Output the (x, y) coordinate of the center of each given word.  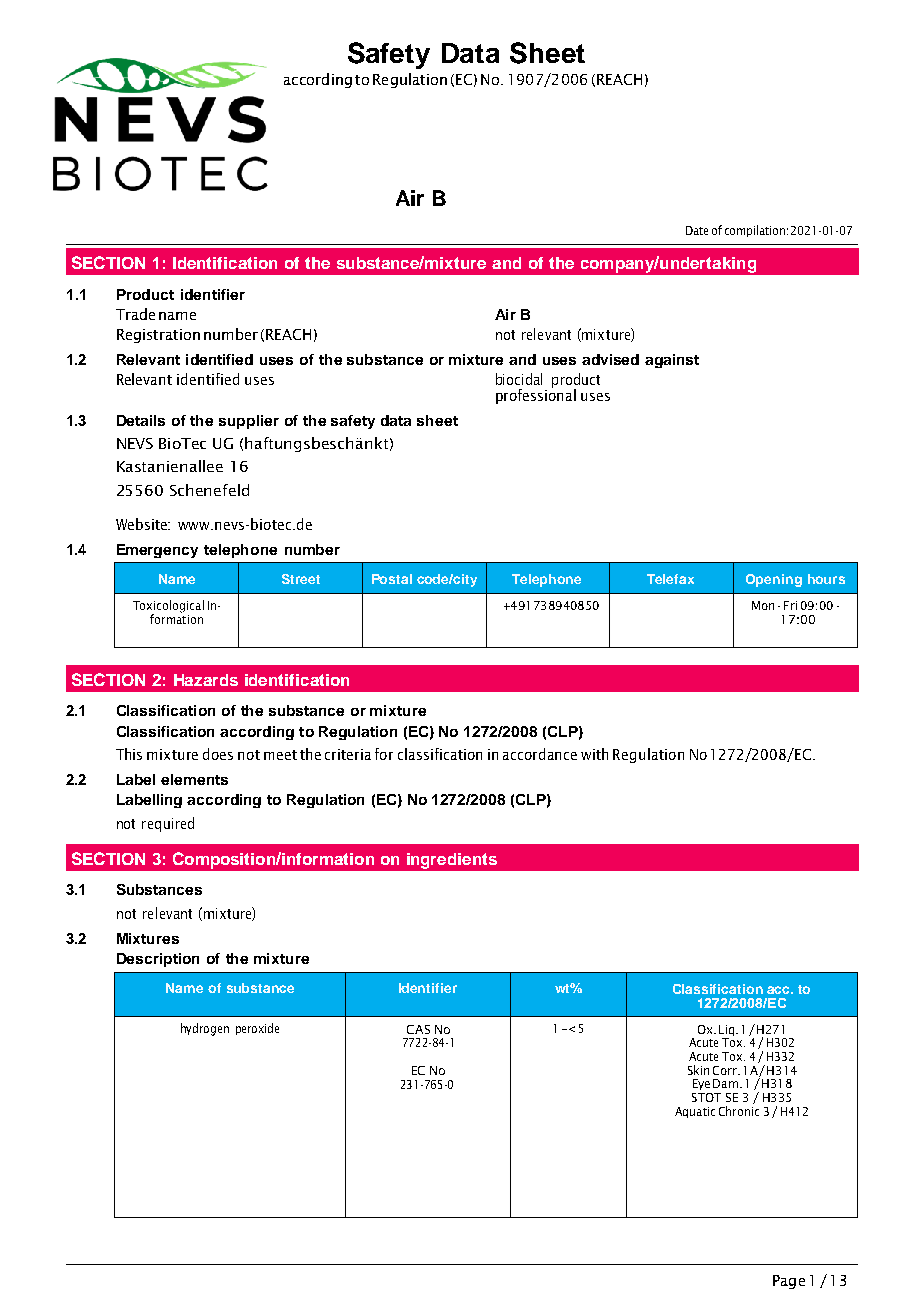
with (594, 754)
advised (610, 359)
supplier (249, 422)
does (218, 754)
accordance (540, 754)
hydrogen (205, 1029)
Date (697, 230)
